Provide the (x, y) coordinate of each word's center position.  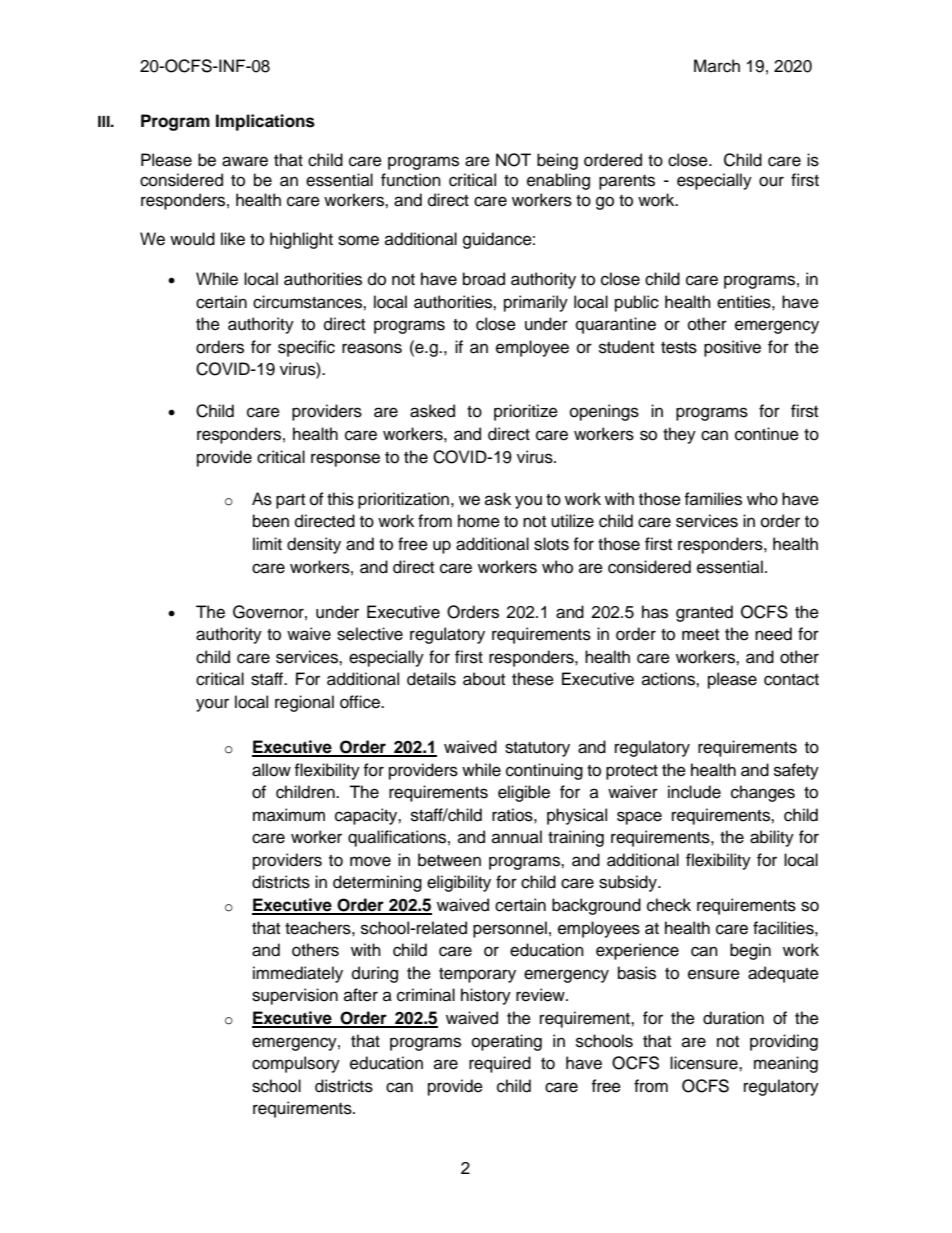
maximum (289, 815)
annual (517, 837)
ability (772, 838)
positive (732, 348)
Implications (265, 122)
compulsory (296, 1064)
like (233, 239)
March (717, 66)
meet (700, 635)
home (479, 521)
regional (304, 703)
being (557, 161)
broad (484, 279)
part (290, 501)
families (713, 499)
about (484, 679)
